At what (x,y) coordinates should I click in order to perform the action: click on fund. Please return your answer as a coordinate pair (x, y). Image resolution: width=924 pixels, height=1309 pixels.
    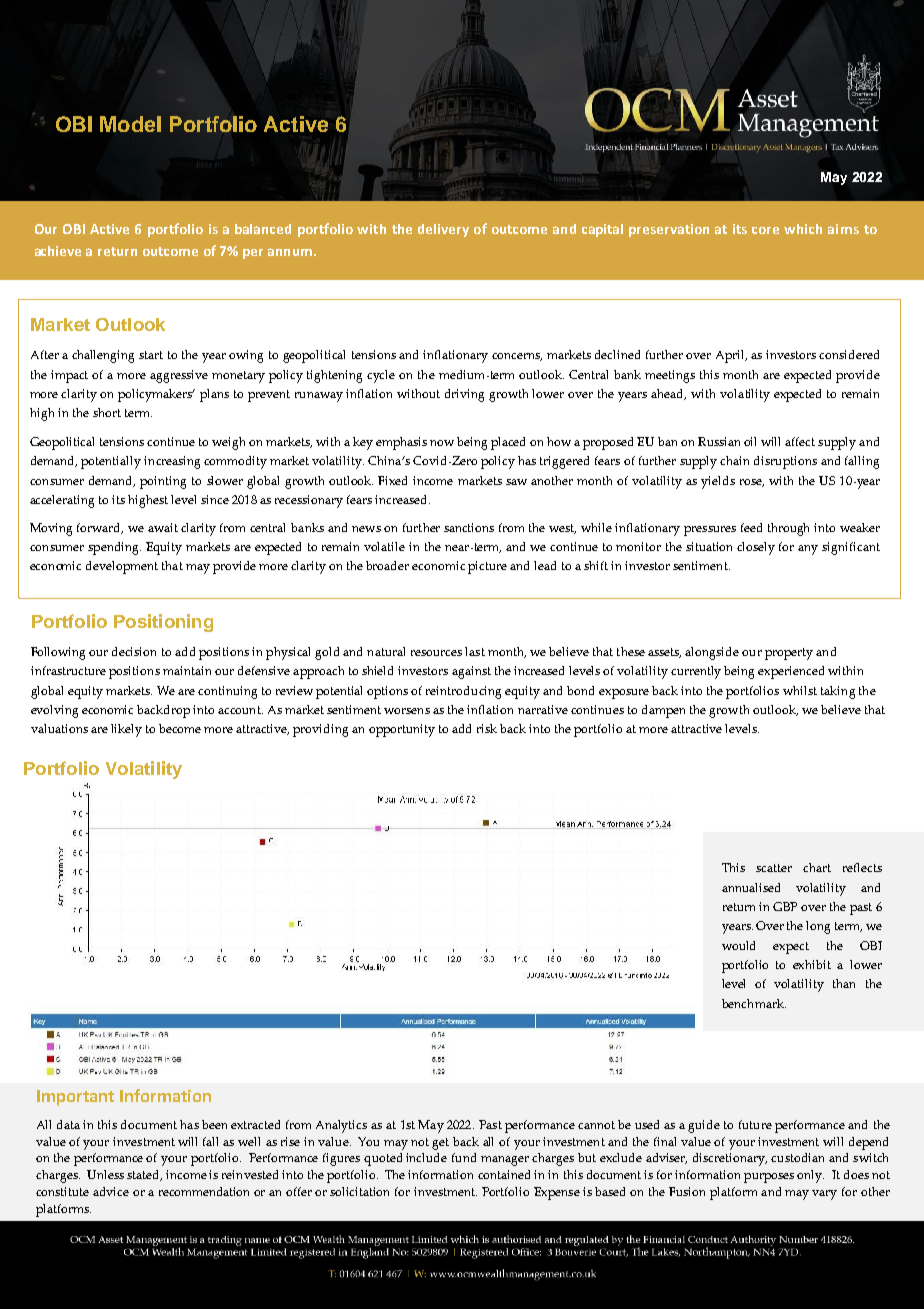
    Looking at the image, I should click on (464, 1157).
